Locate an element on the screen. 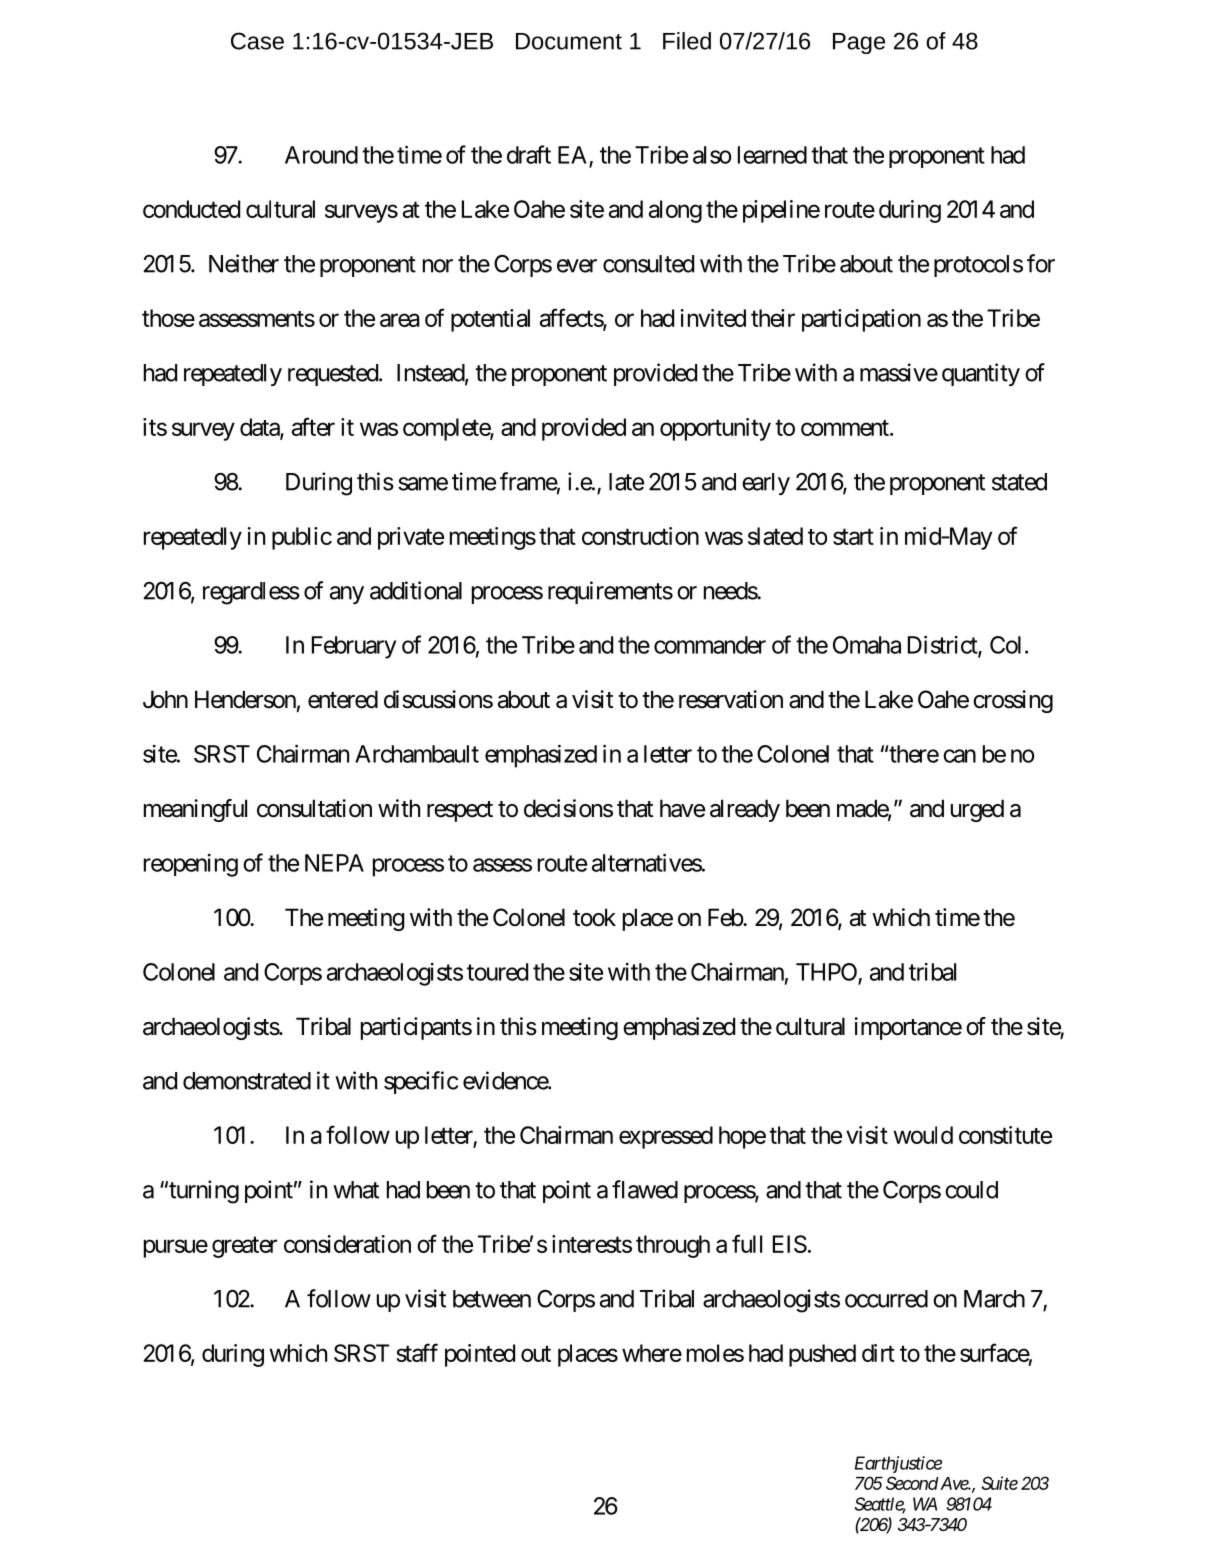 The width and height of the screenshot is (1208, 1563). staff is located at coordinates (417, 1352).
